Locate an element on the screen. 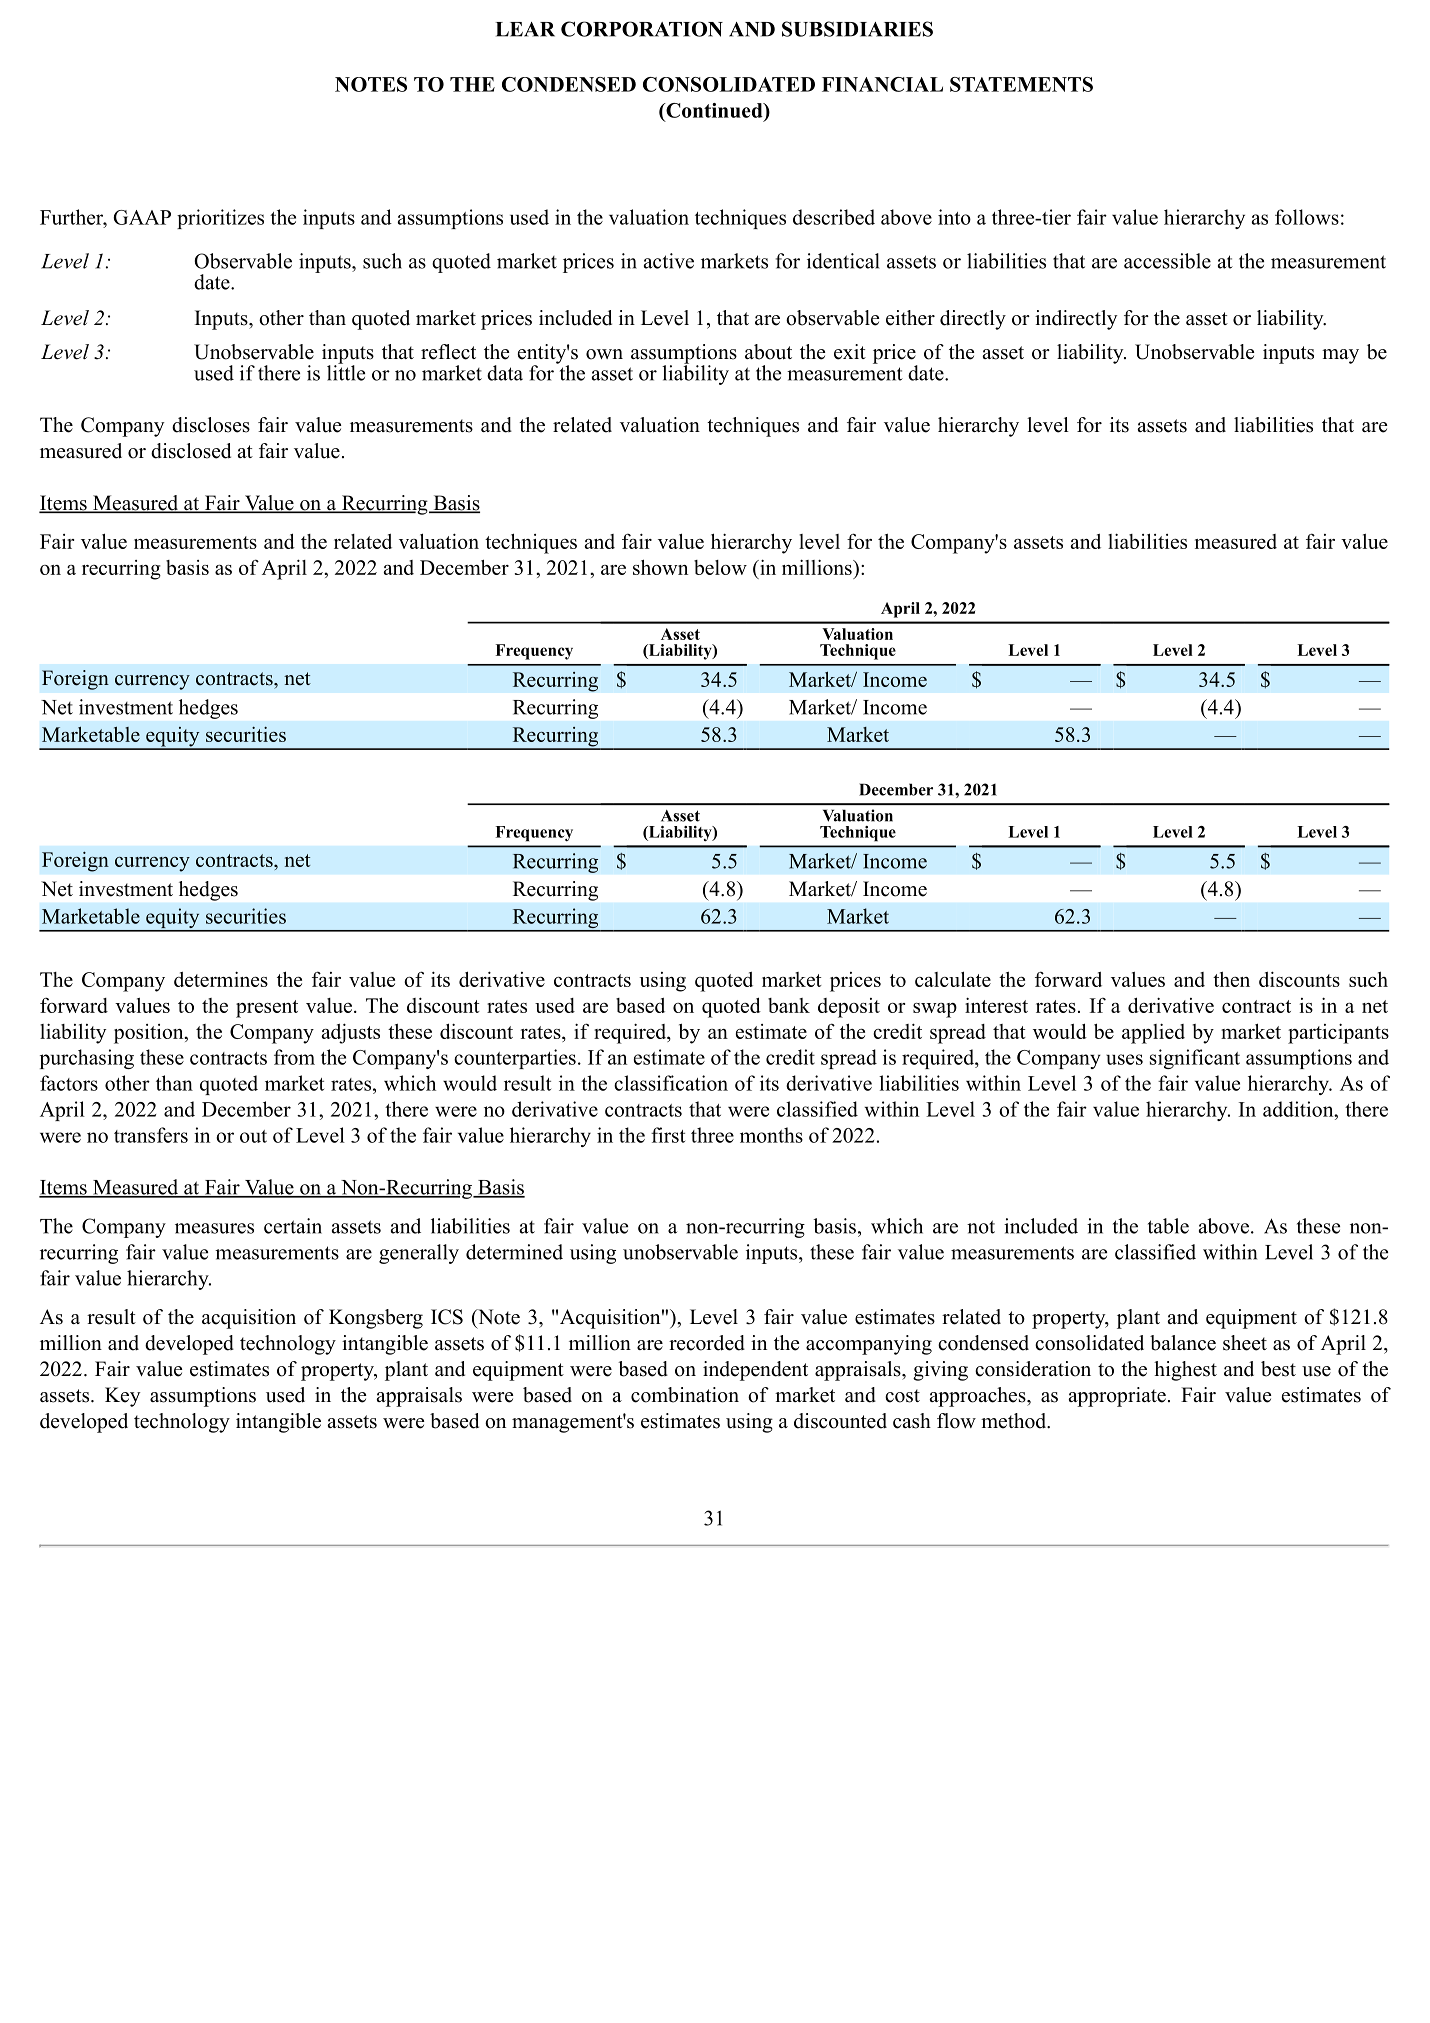 The height and width of the screenshot is (2023, 1430). Continued is located at coordinates (714, 110).
